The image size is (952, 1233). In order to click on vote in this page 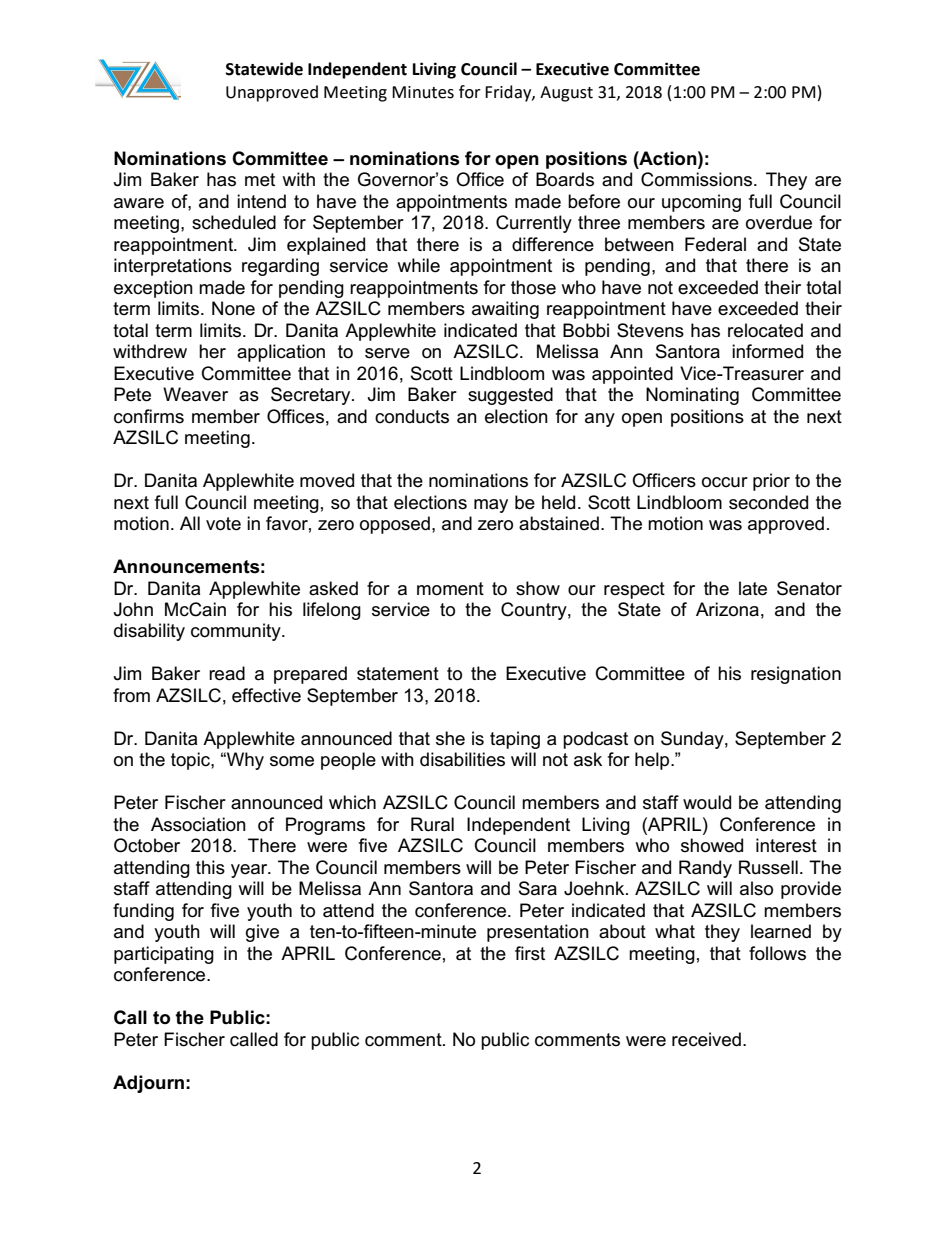, I will do `click(223, 524)`.
